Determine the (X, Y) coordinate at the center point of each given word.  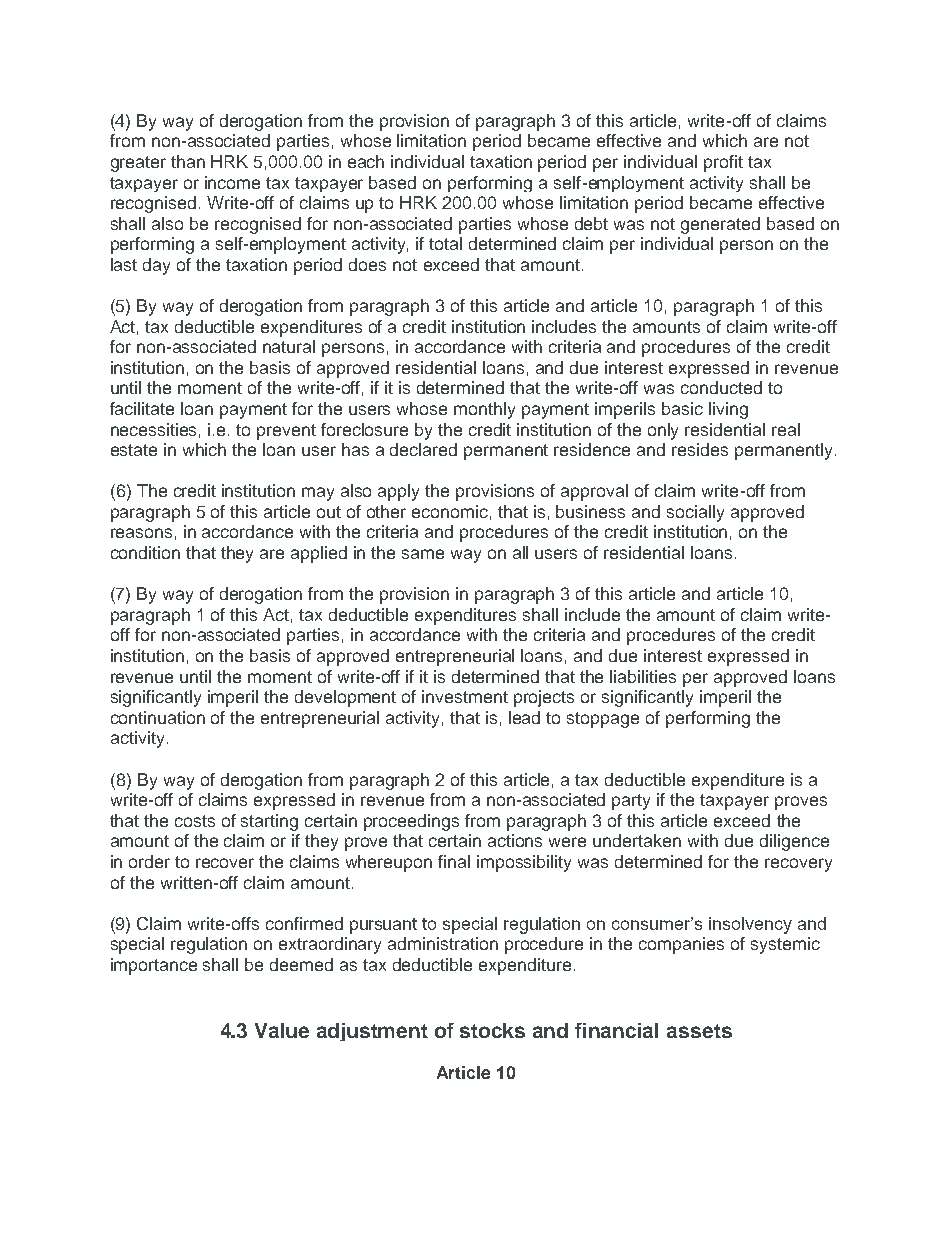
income (232, 182)
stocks (492, 1030)
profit (723, 163)
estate (134, 450)
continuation (158, 717)
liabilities (643, 676)
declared (423, 449)
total (445, 243)
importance (154, 966)
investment (465, 696)
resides (700, 449)
